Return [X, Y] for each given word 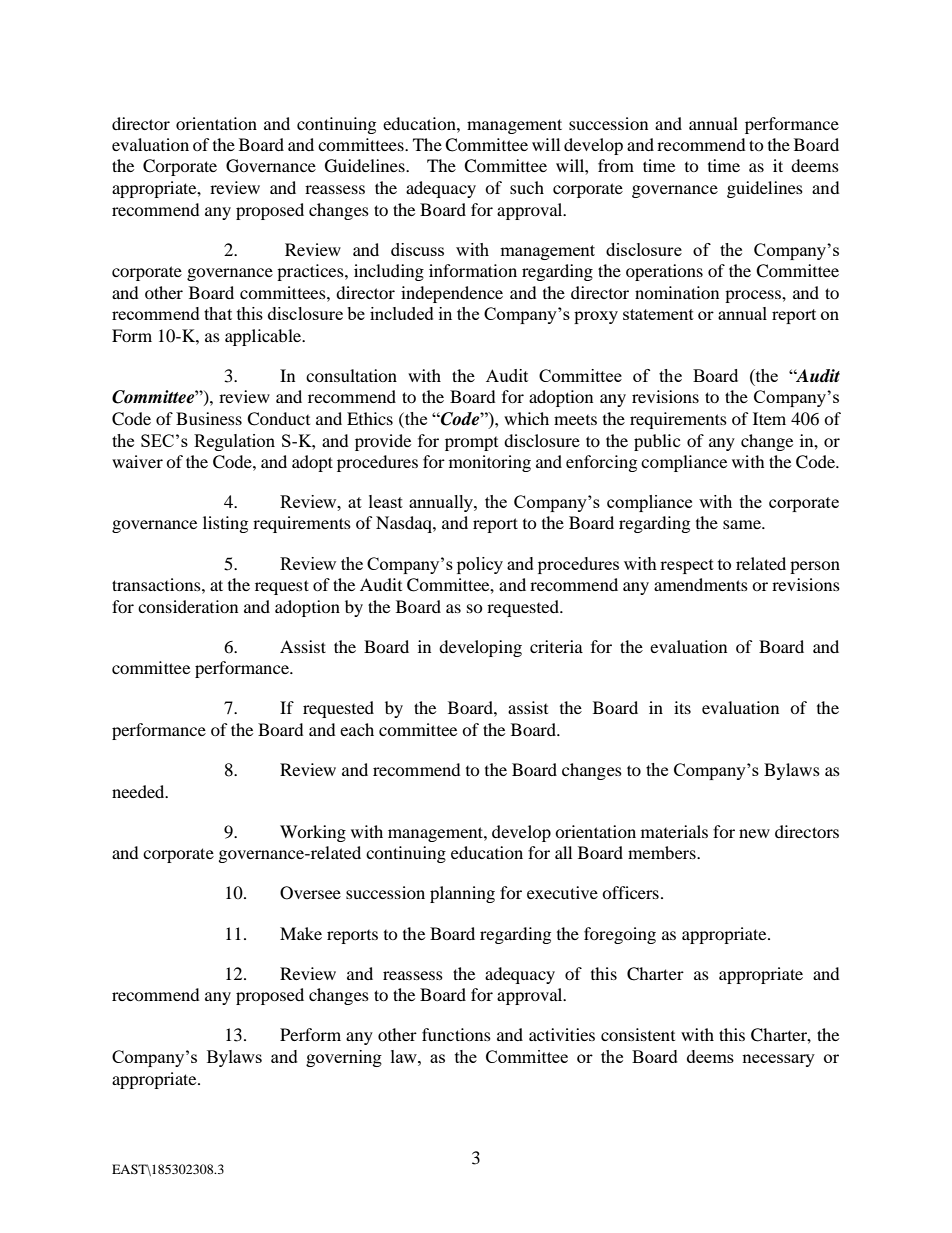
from [616, 165]
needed [139, 791]
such [527, 187]
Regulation [234, 442]
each [357, 729]
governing [344, 1058]
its [682, 707]
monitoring [490, 463]
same [743, 524]
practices [311, 272]
